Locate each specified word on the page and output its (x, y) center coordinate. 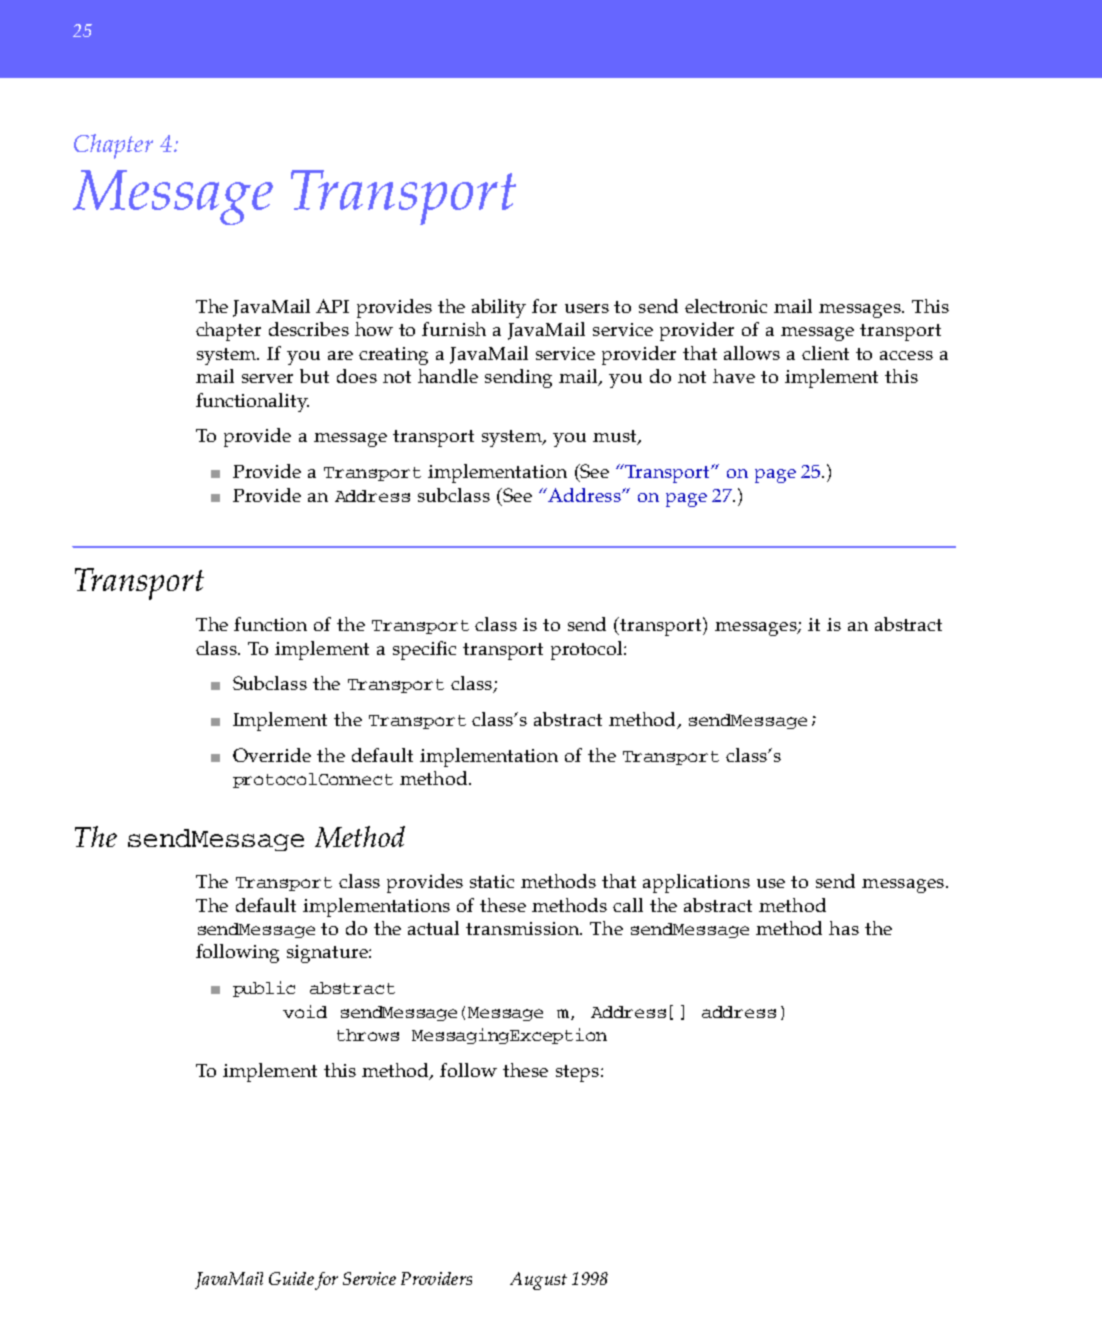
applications (696, 883)
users (587, 308)
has (844, 928)
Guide (291, 1278)
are (340, 355)
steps (577, 1073)
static (492, 881)
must (616, 437)
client (825, 353)
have (734, 376)
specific (424, 650)
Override (272, 755)
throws (368, 1035)
